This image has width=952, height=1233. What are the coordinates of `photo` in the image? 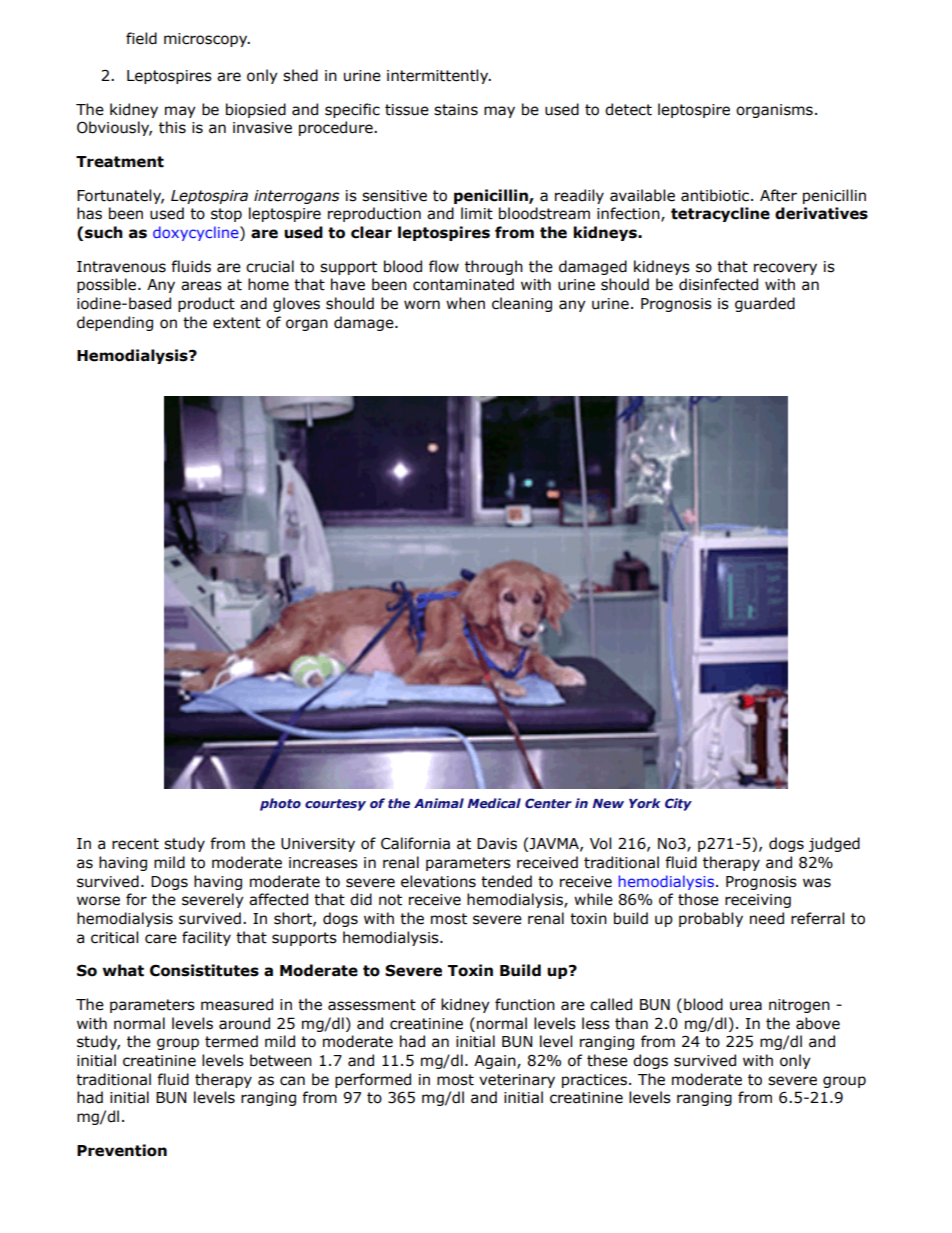 It's located at (280, 804).
